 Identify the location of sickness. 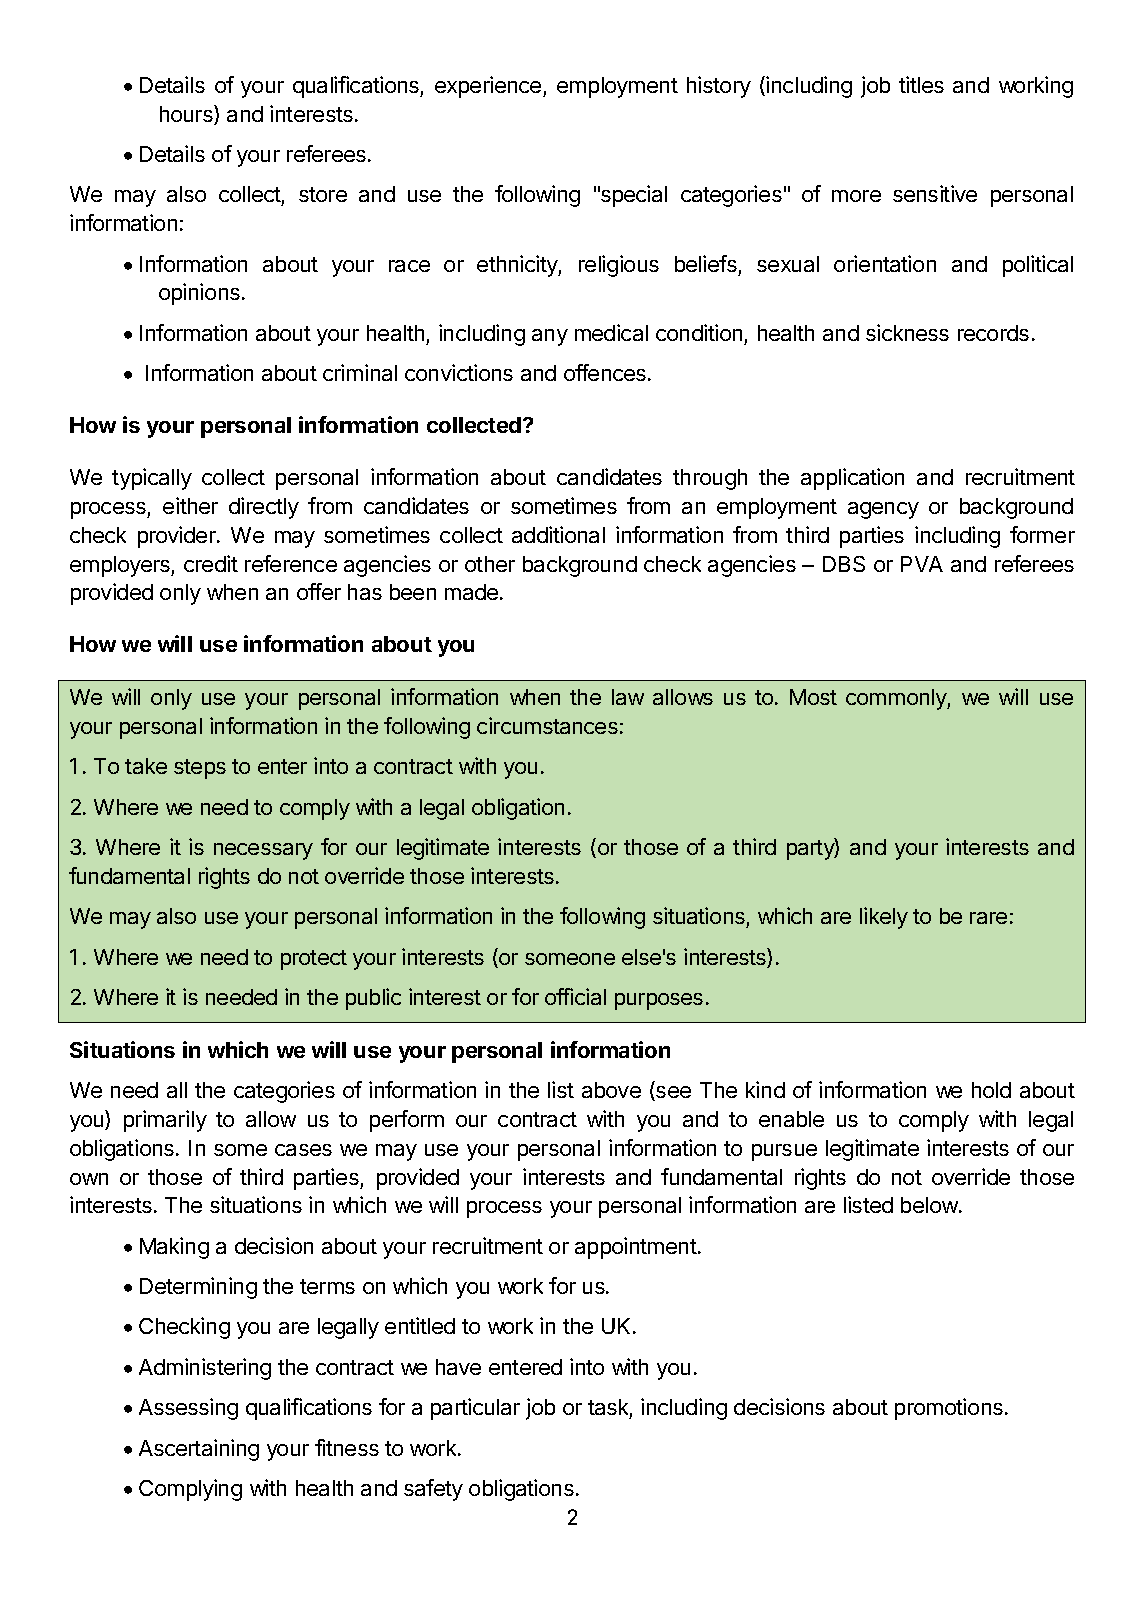
(907, 332).
